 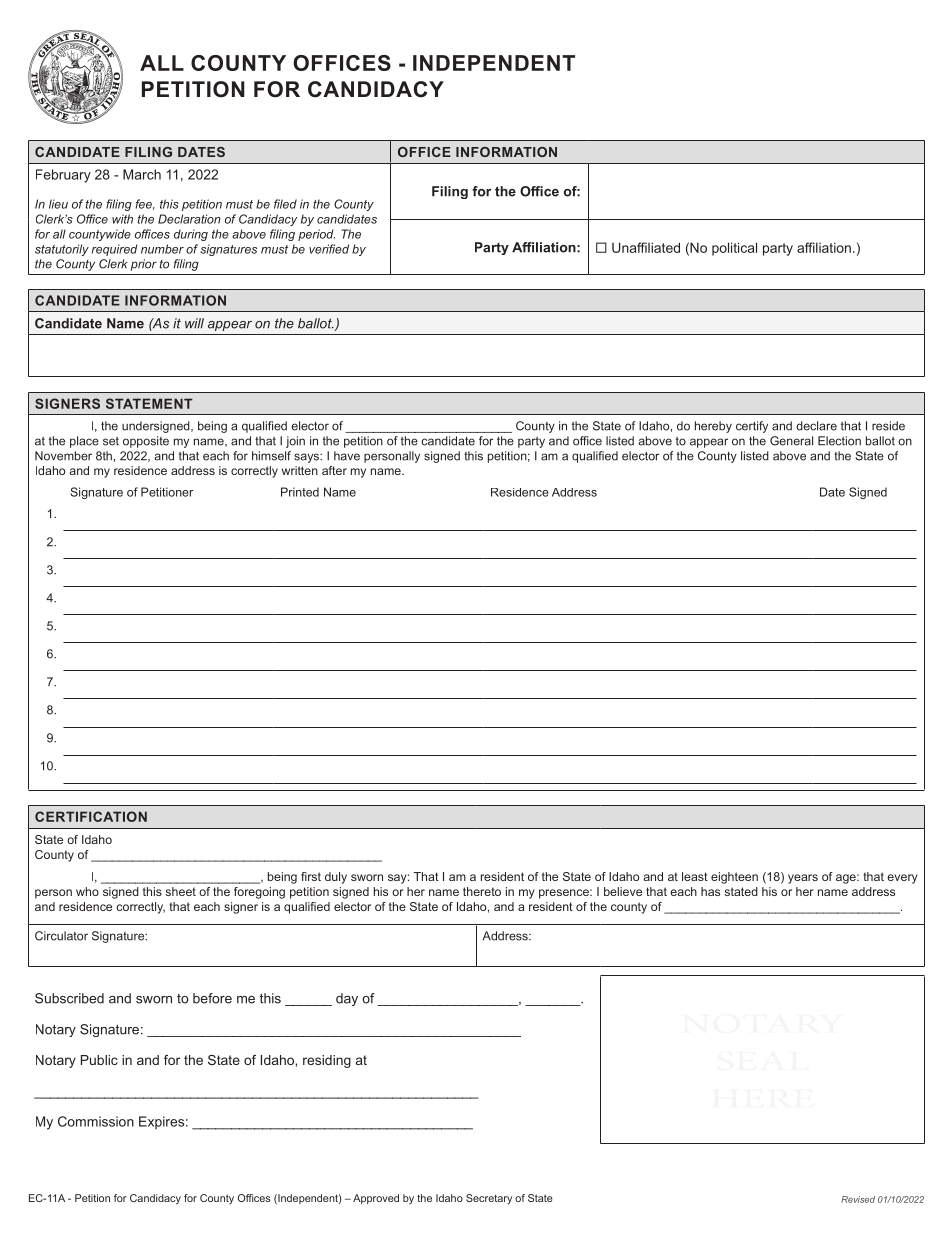 I want to click on political, so click(x=734, y=249).
